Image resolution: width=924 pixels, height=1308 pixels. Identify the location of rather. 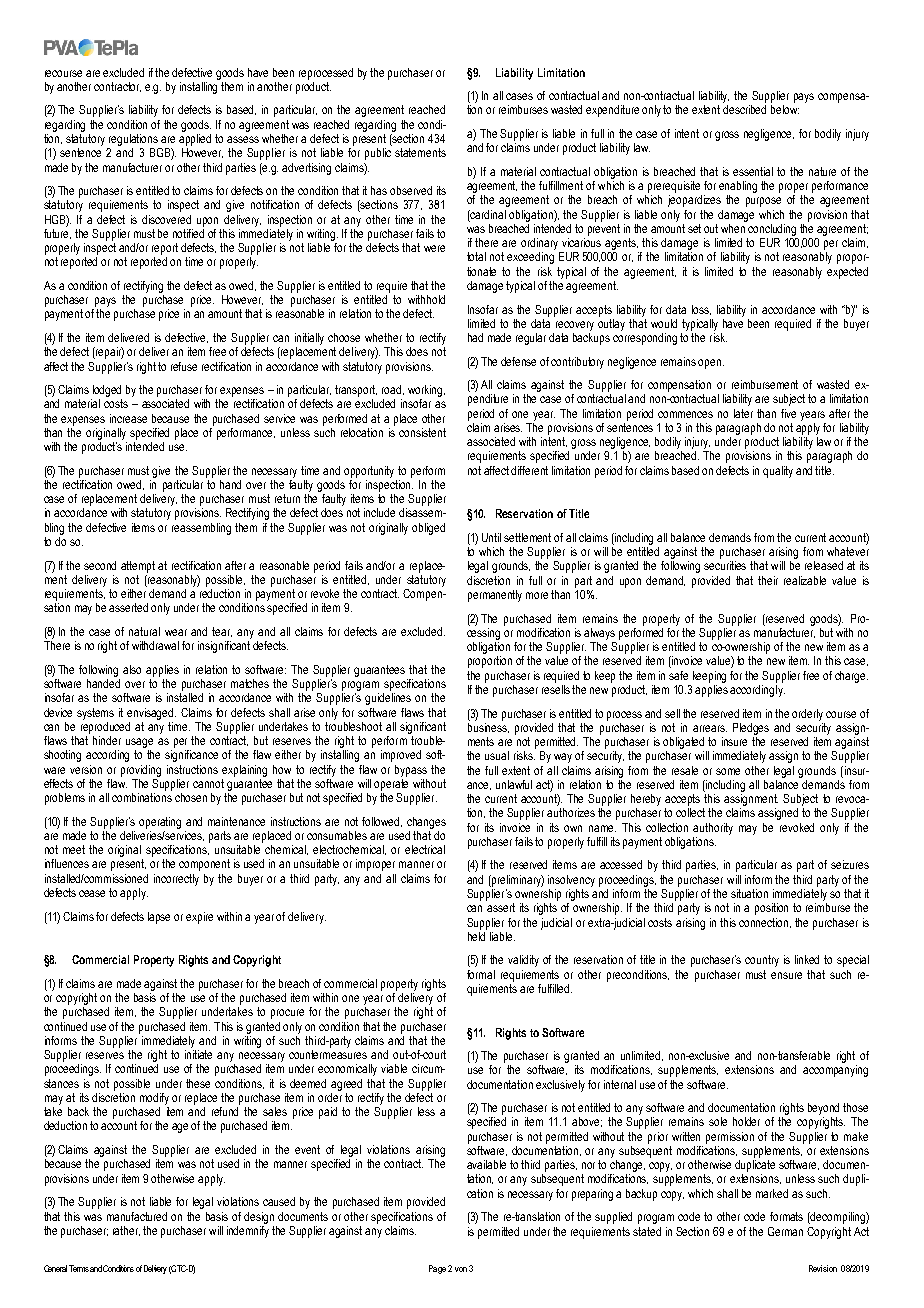
(126, 1231).
